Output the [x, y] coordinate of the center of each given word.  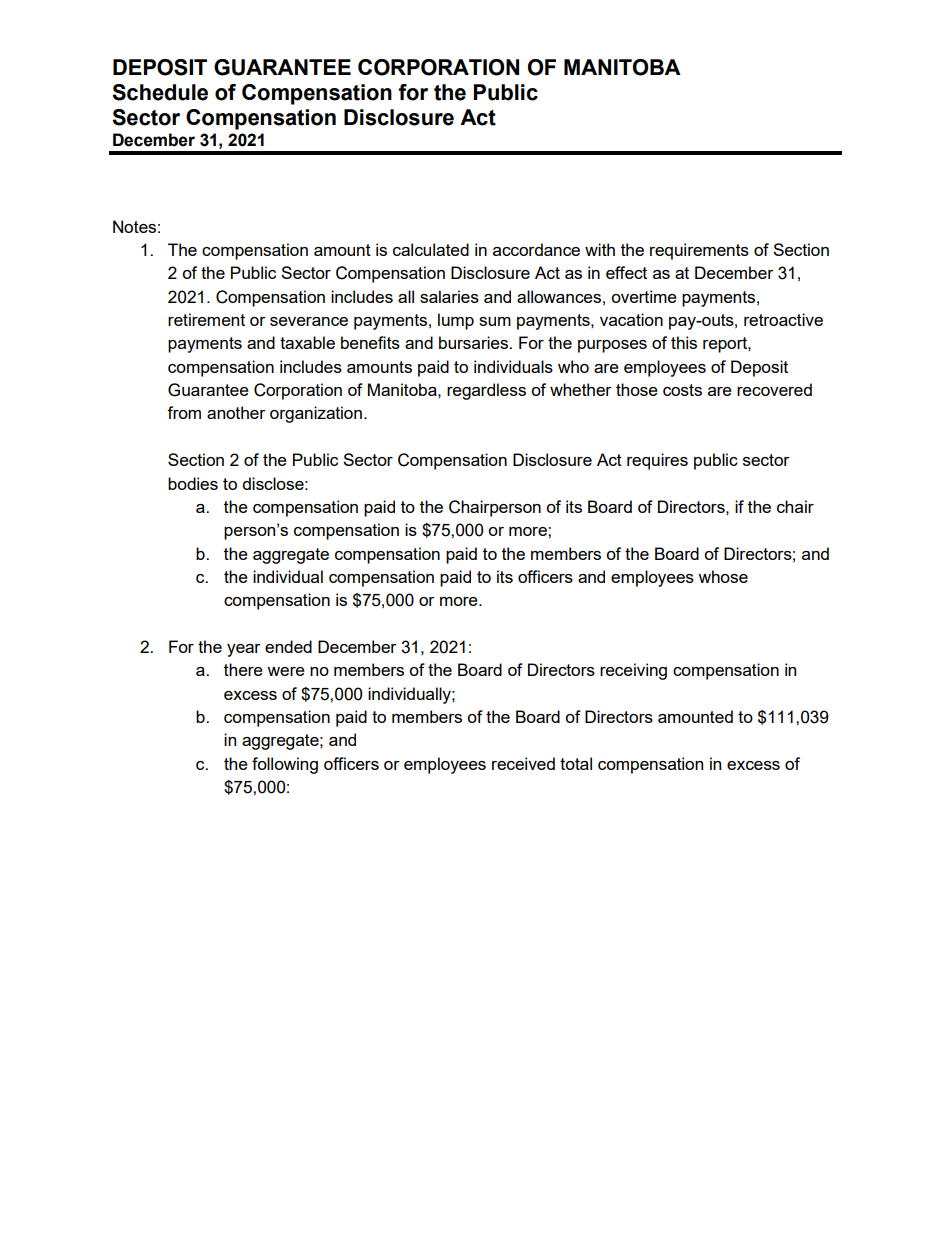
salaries [449, 296]
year [244, 650]
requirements [699, 251]
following [285, 765]
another [236, 412]
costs [682, 390]
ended [288, 646]
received [523, 763]
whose [723, 576]
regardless [486, 391]
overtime [644, 296]
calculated [431, 249]
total [576, 763]
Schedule [160, 92]
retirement [206, 319]
